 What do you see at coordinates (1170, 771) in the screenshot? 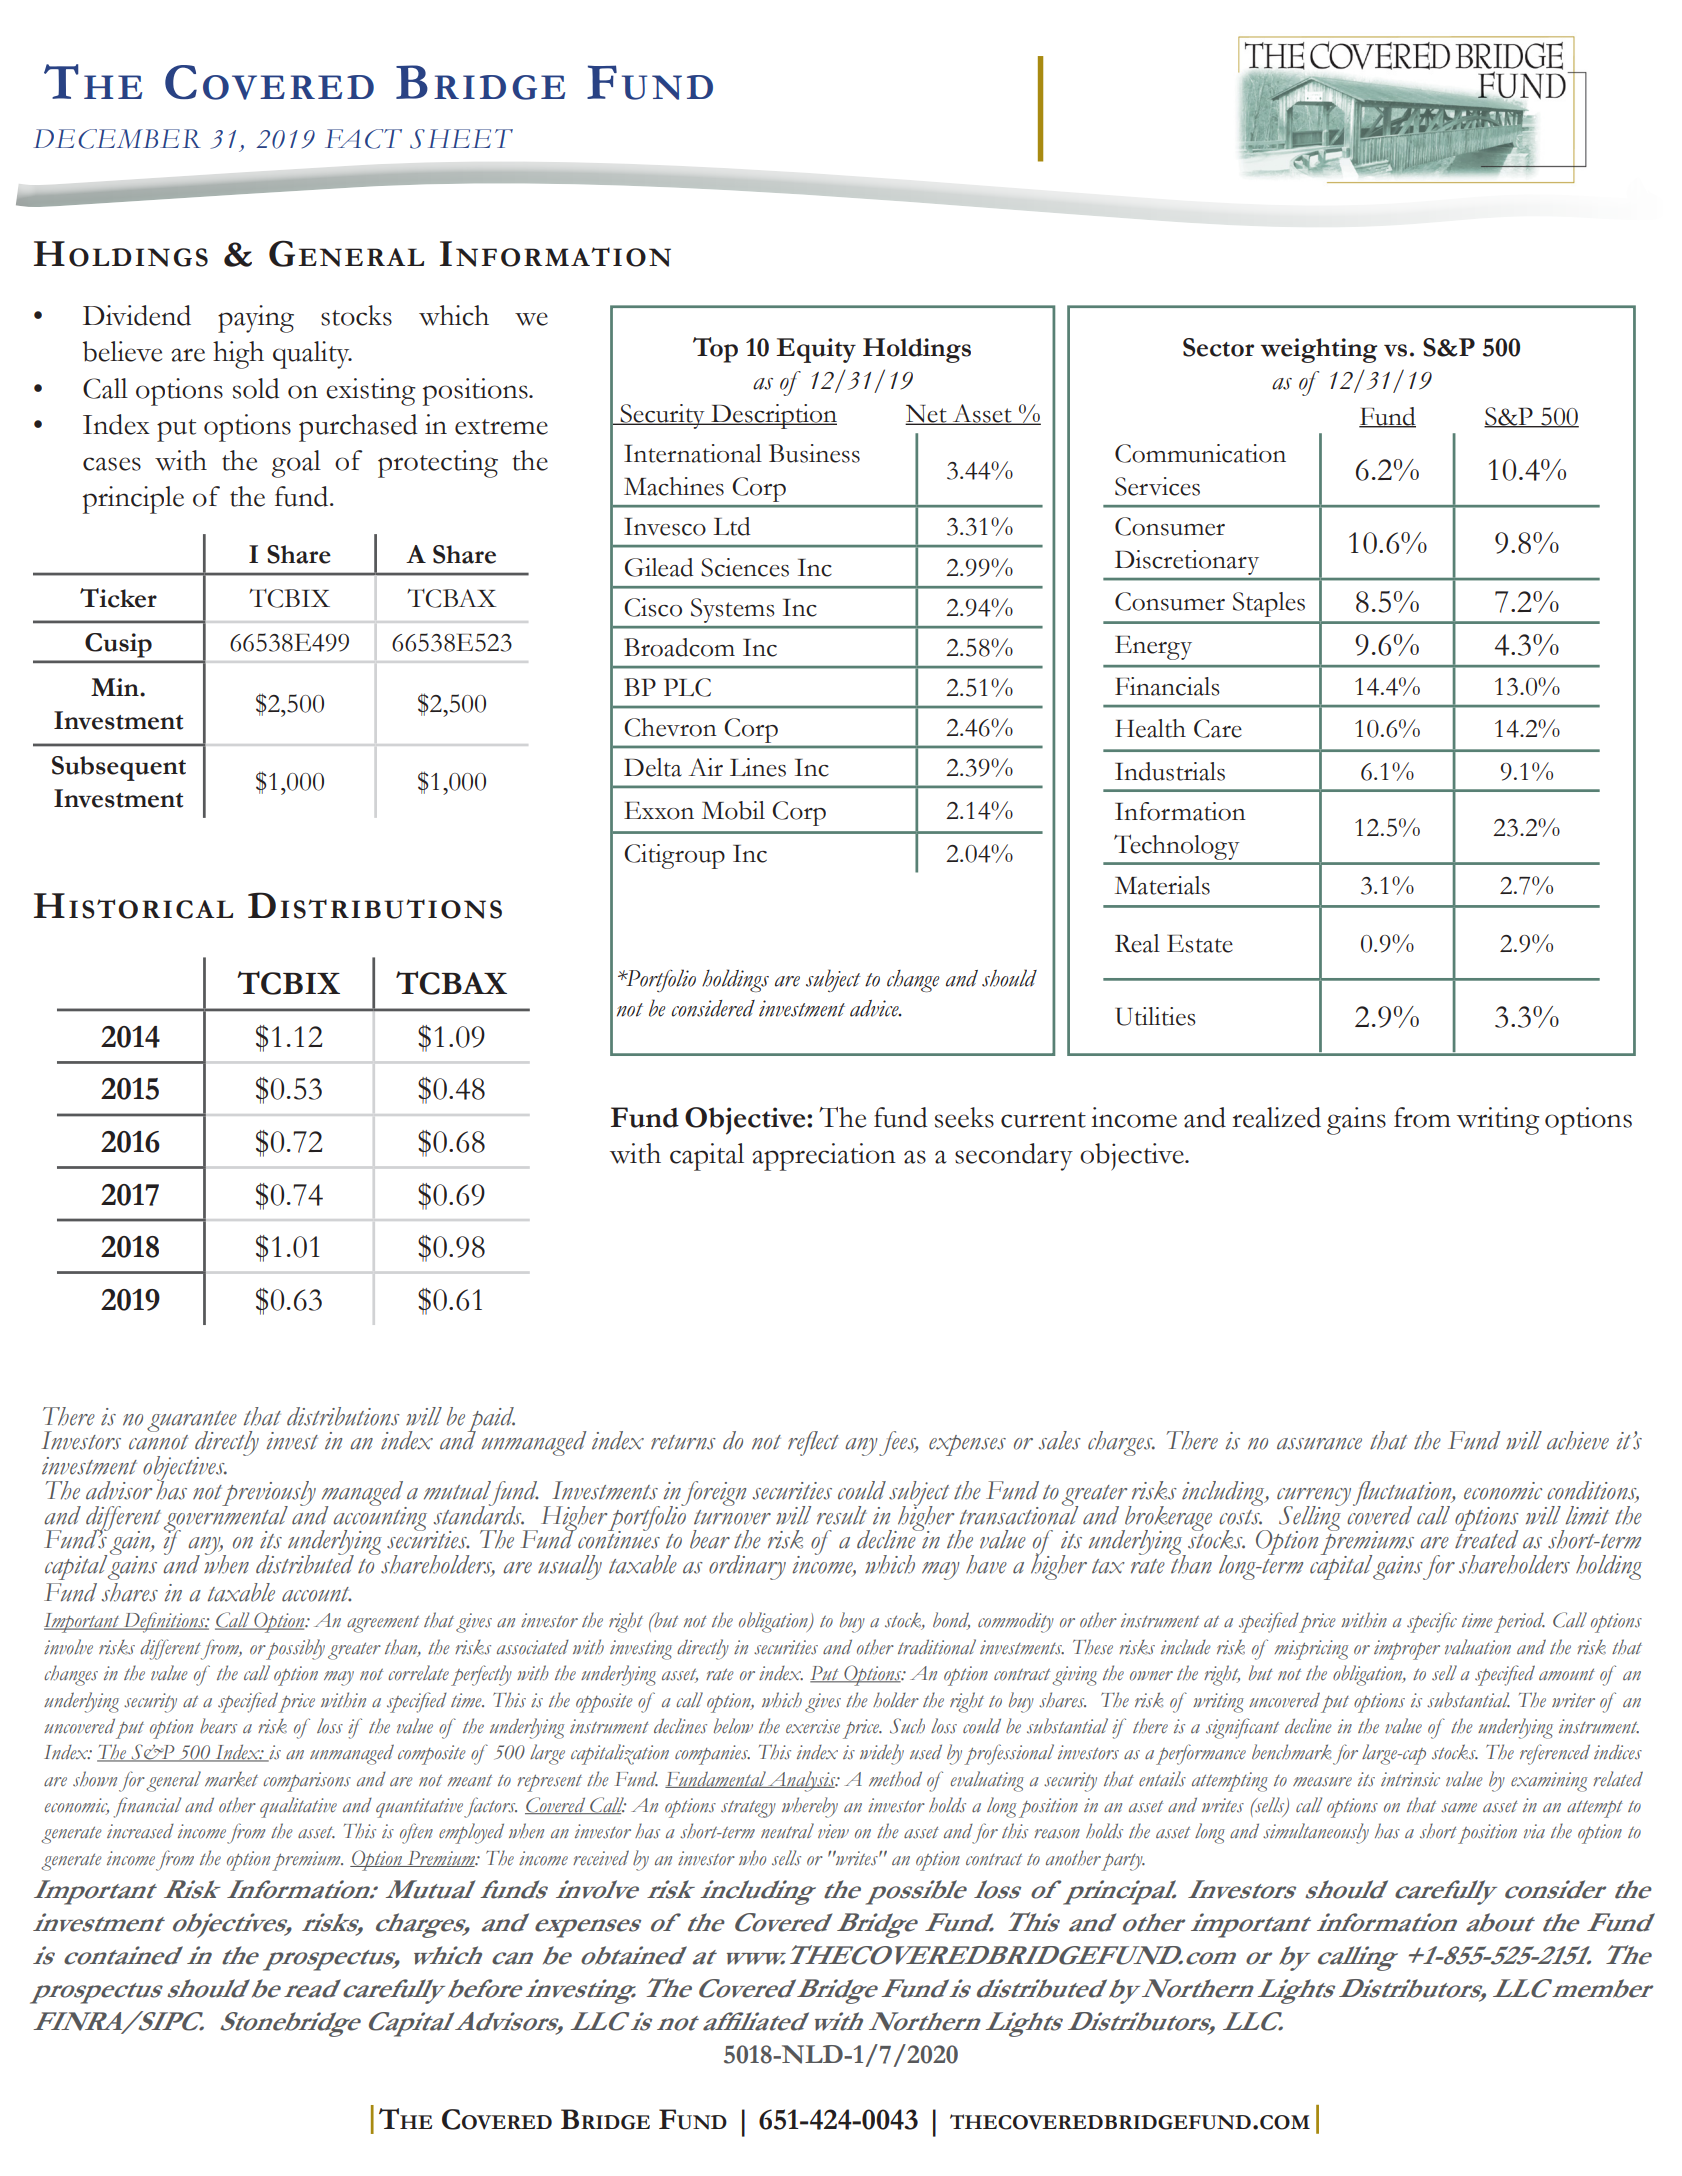
I see `Industrials` at bounding box center [1170, 771].
